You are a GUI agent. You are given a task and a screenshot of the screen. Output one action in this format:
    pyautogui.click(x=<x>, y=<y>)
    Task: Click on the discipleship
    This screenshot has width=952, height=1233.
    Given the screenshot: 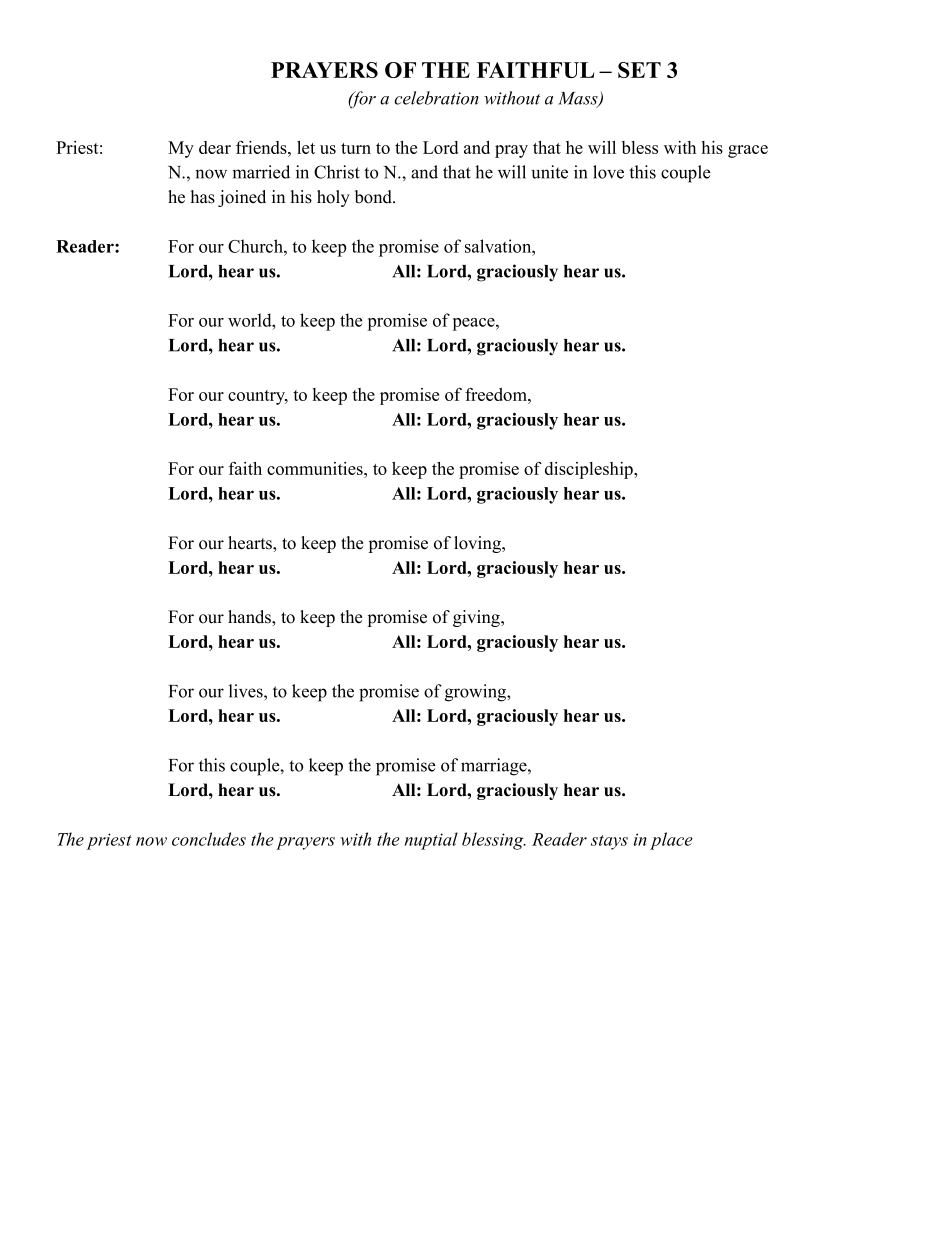 What is the action you would take?
    pyautogui.click(x=590, y=470)
